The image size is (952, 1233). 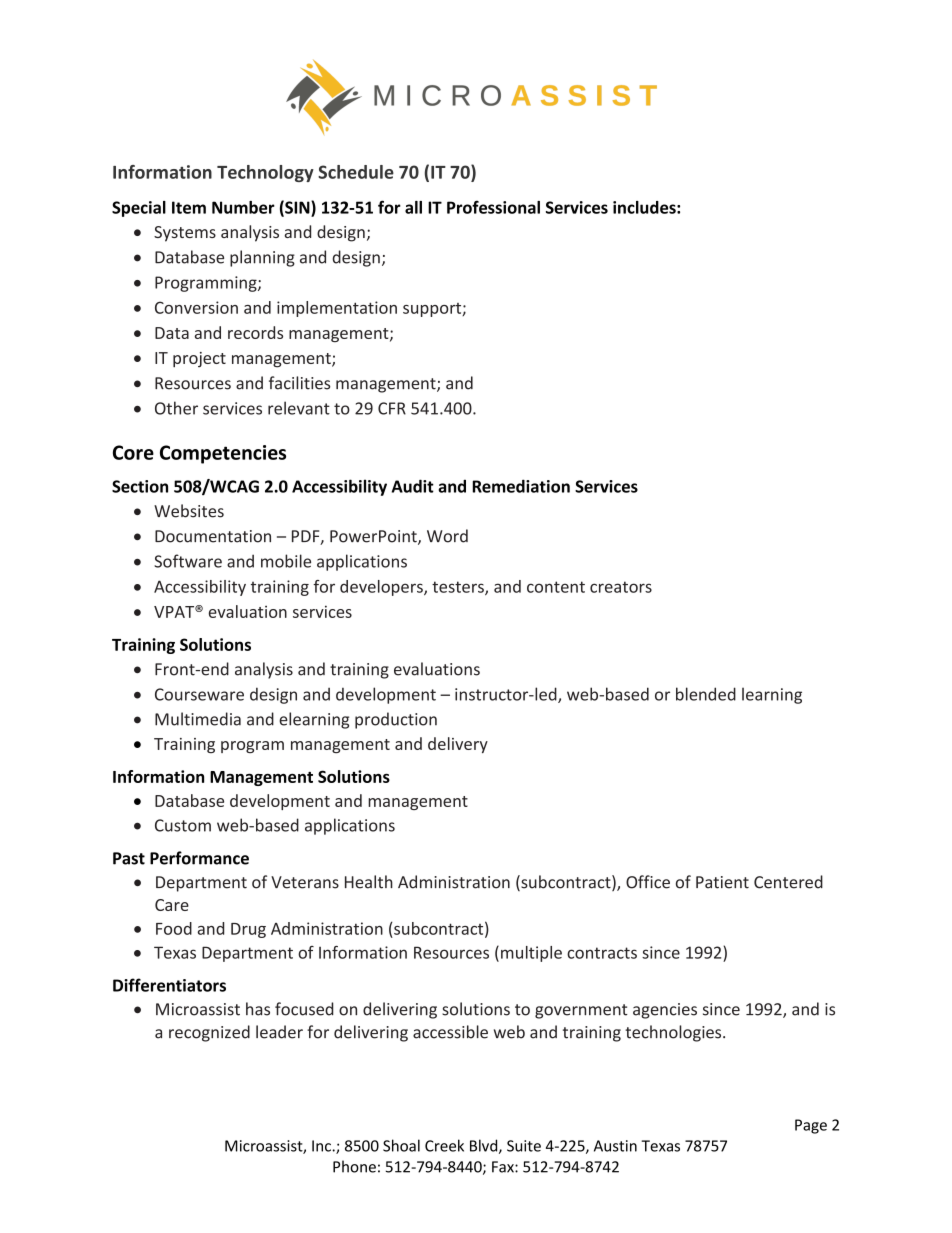 I want to click on all, so click(x=413, y=207).
